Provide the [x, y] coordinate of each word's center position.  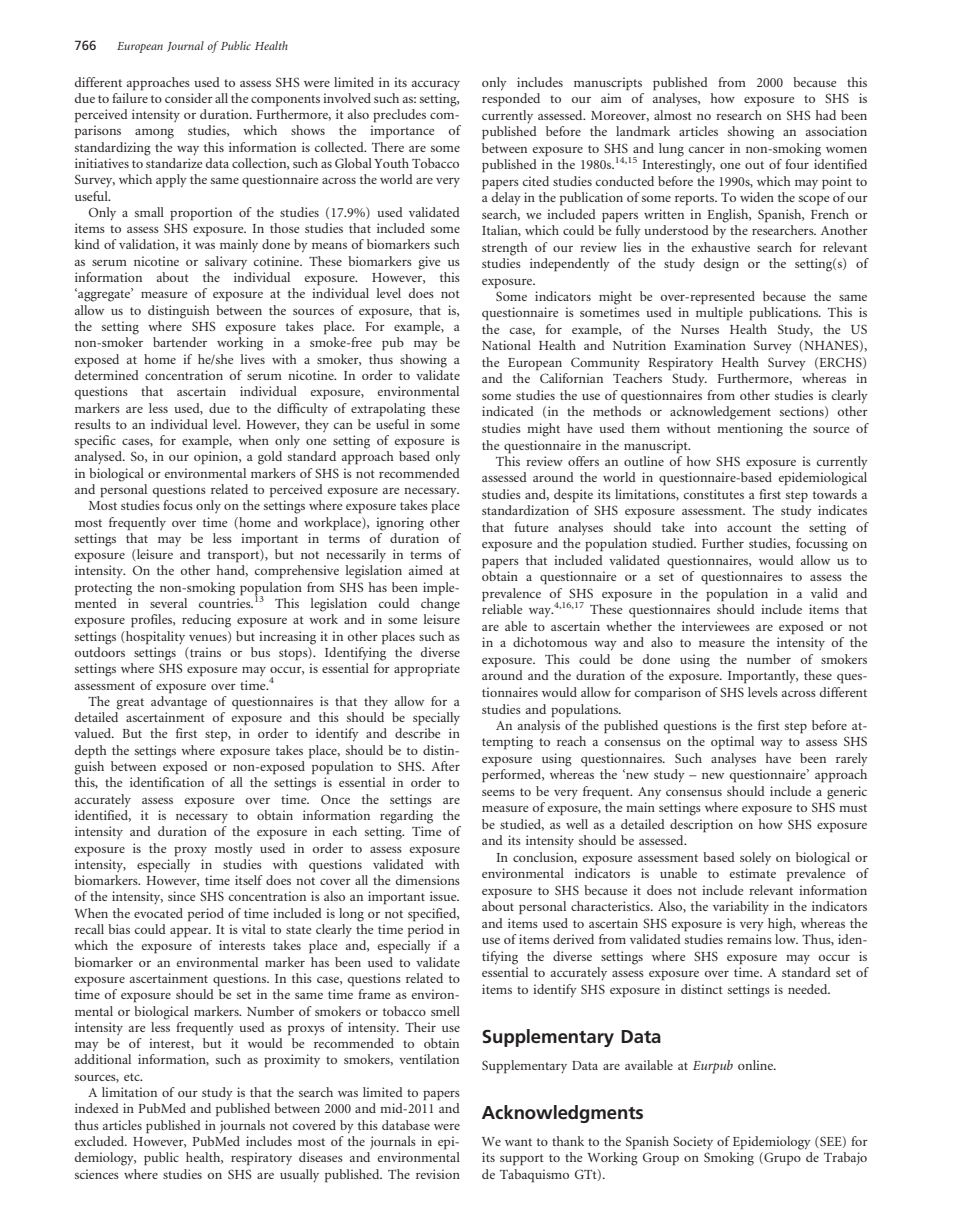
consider [189, 98]
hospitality [154, 638]
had [826, 115]
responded [511, 100]
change [440, 605]
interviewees [716, 626]
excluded [101, 1141]
